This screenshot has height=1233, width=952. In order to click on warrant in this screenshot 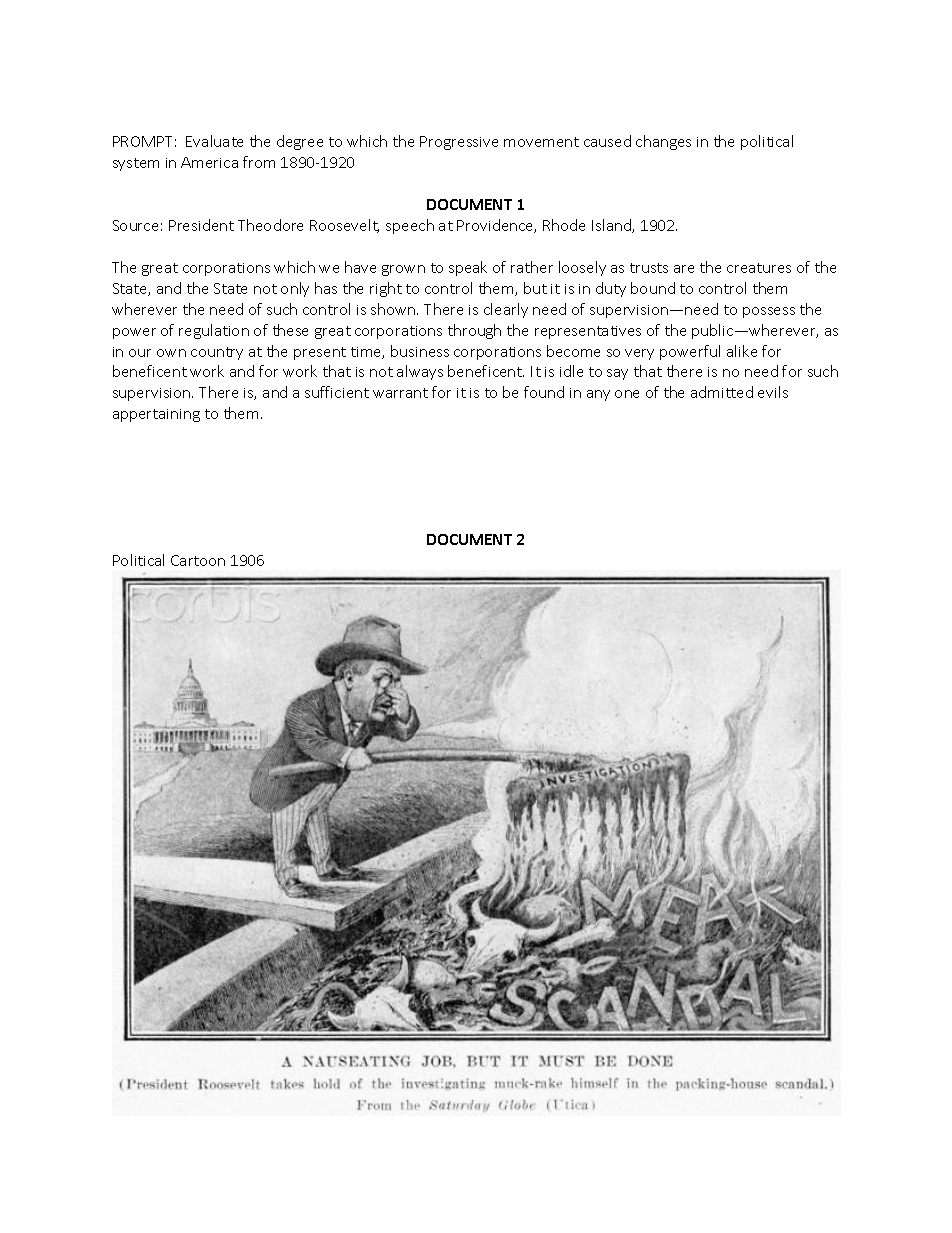, I will do `click(400, 393)`.
